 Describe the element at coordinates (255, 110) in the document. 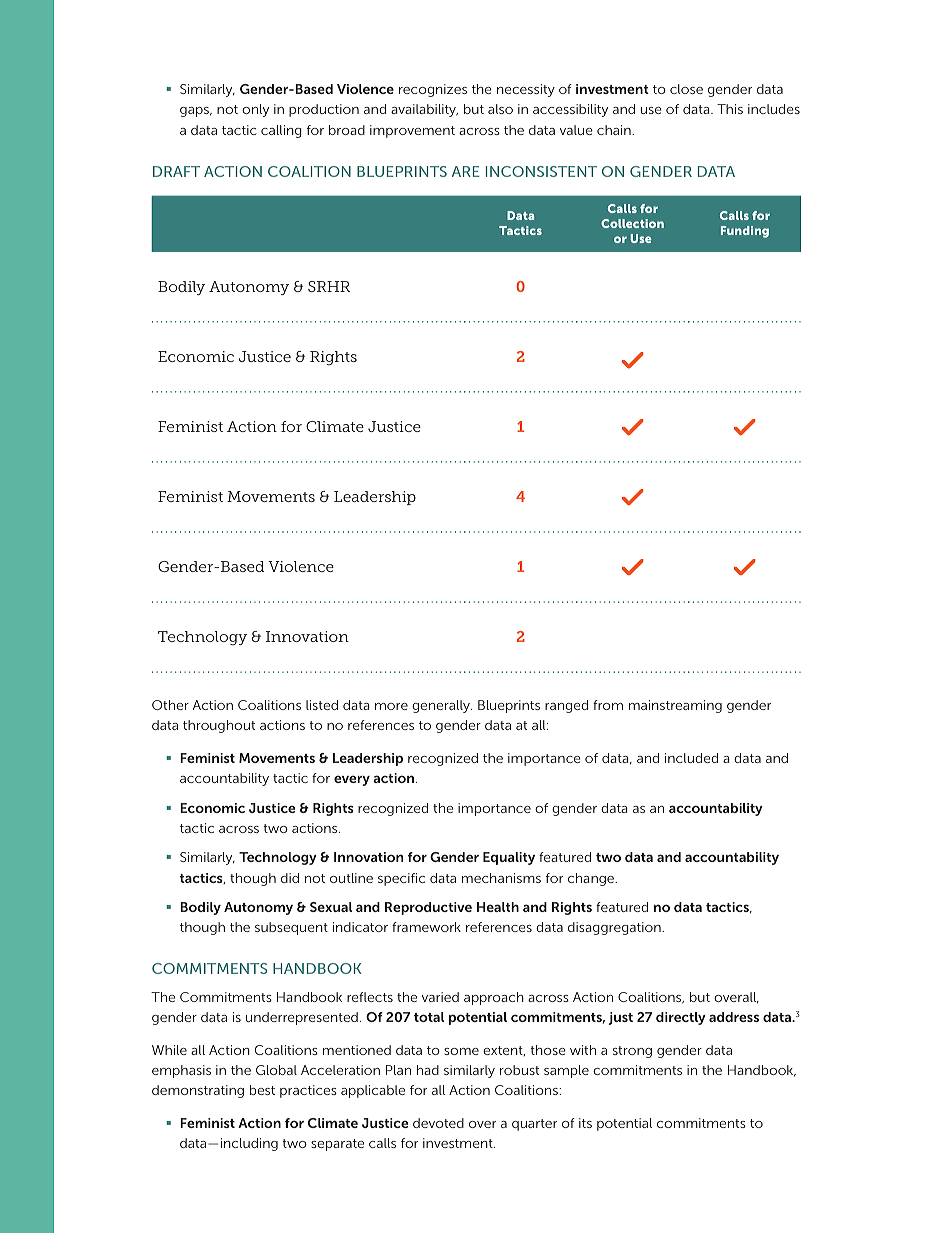

I see `only` at that location.
